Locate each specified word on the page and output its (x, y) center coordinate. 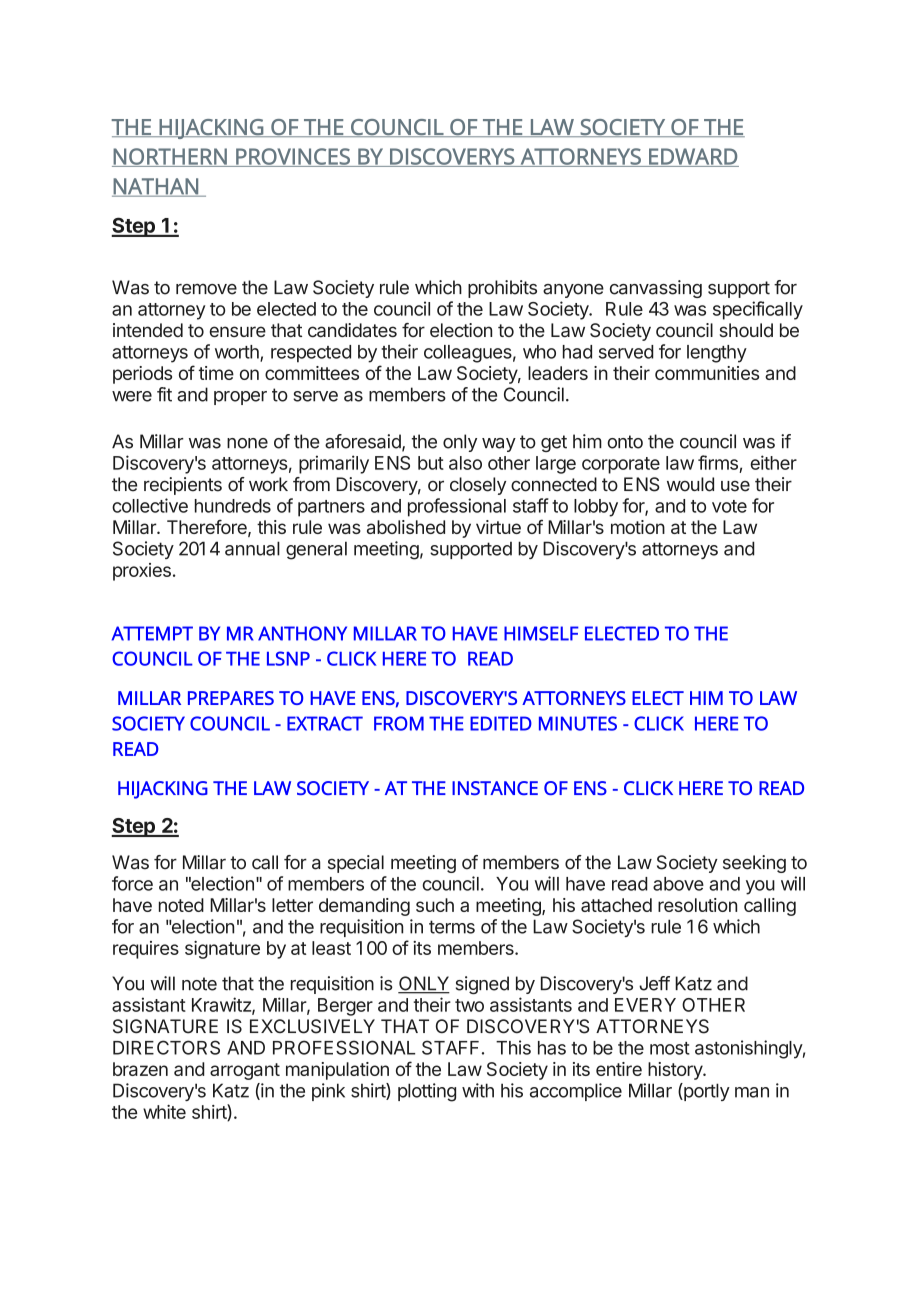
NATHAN (156, 187)
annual (252, 548)
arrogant (245, 1071)
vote (729, 506)
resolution (697, 905)
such (435, 905)
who (539, 352)
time (216, 373)
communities (707, 373)
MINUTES (578, 723)
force (132, 883)
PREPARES (231, 698)
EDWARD (693, 157)
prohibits (502, 289)
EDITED (501, 723)
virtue (498, 527)
